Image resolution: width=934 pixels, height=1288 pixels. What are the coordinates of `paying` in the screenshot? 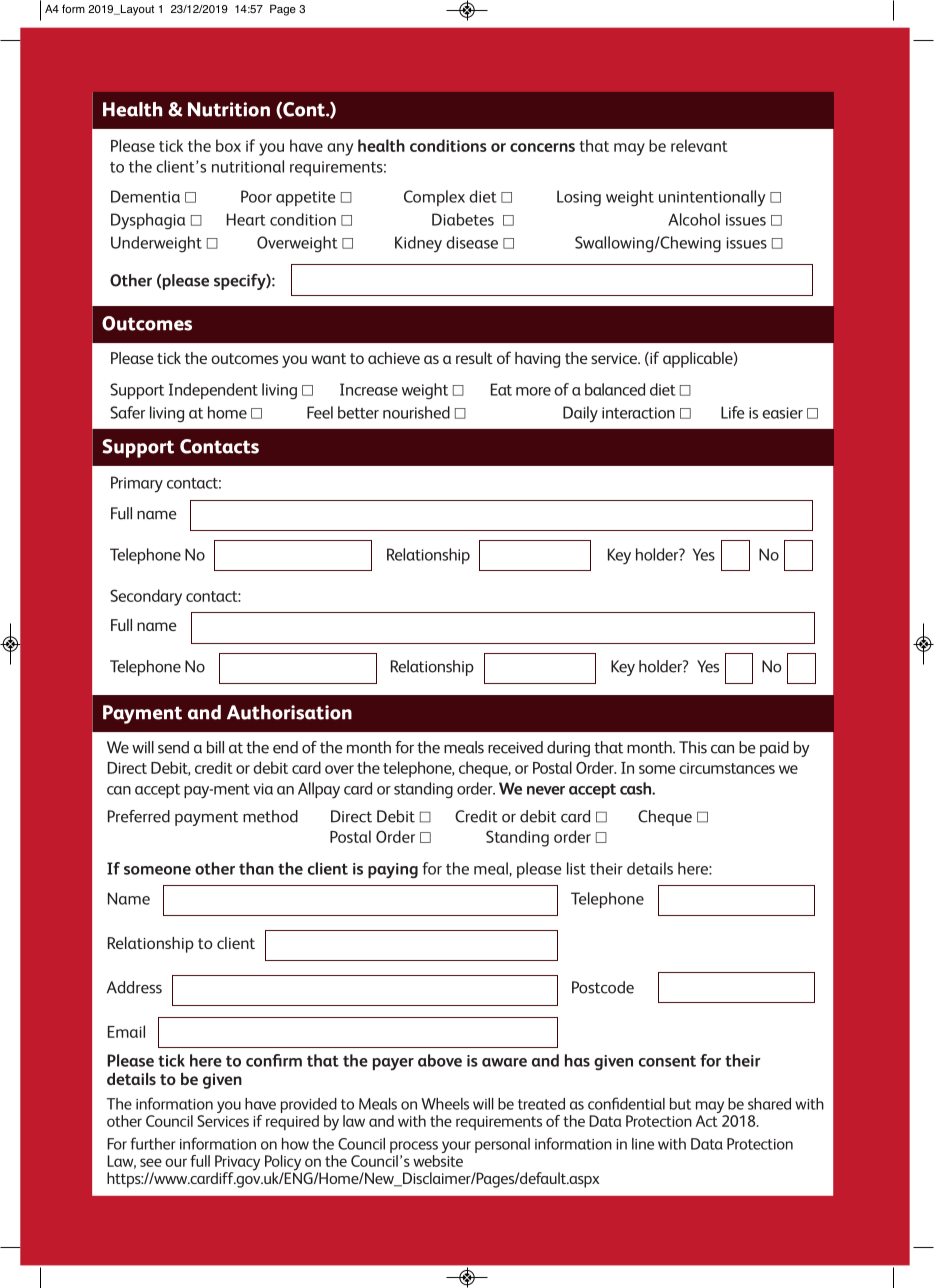 It's located at (393, 871).
